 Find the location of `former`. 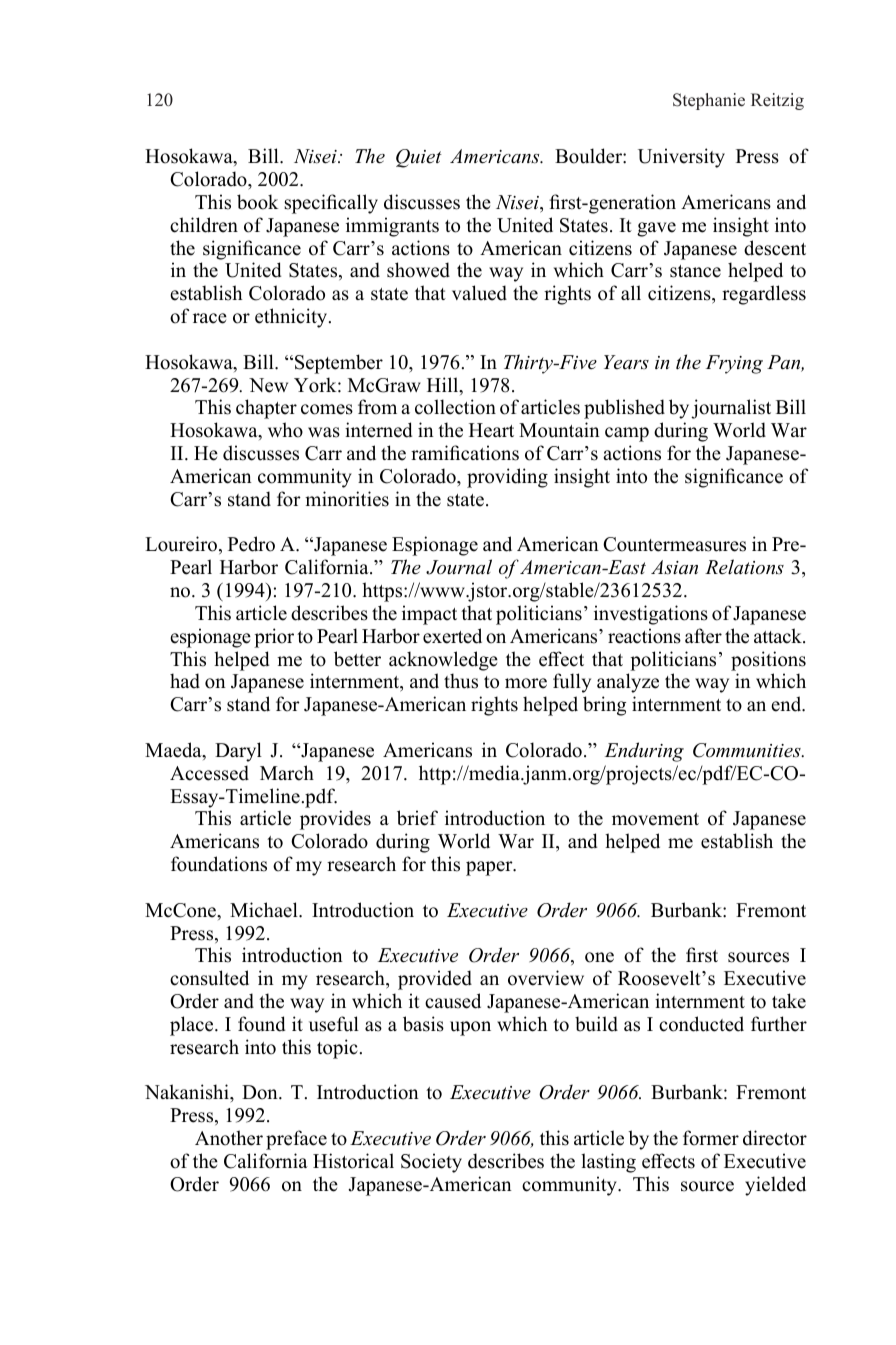

former is located at coordinates (711, 1138).
